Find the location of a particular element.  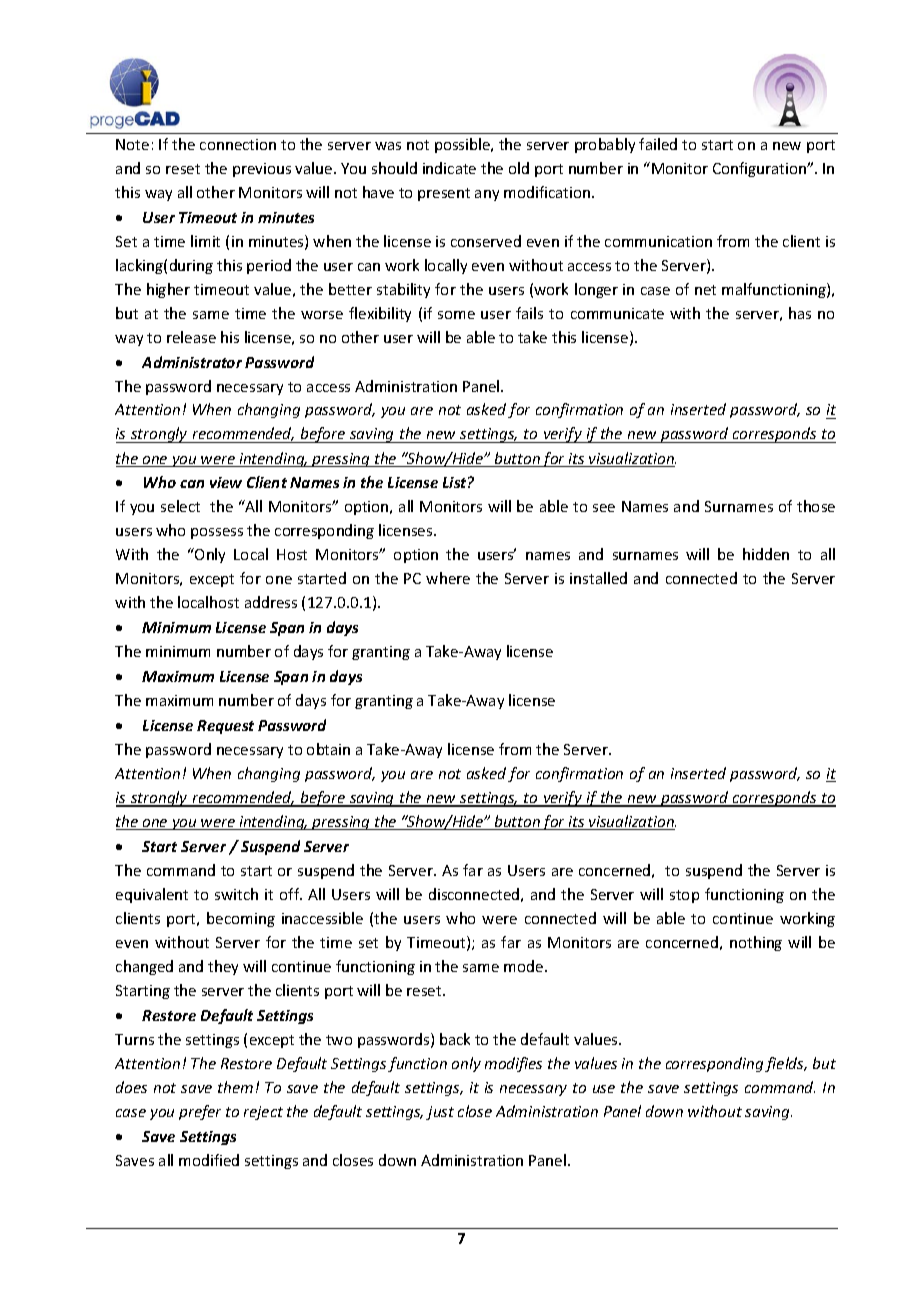

indicate is located at coordinates (449, 168).
